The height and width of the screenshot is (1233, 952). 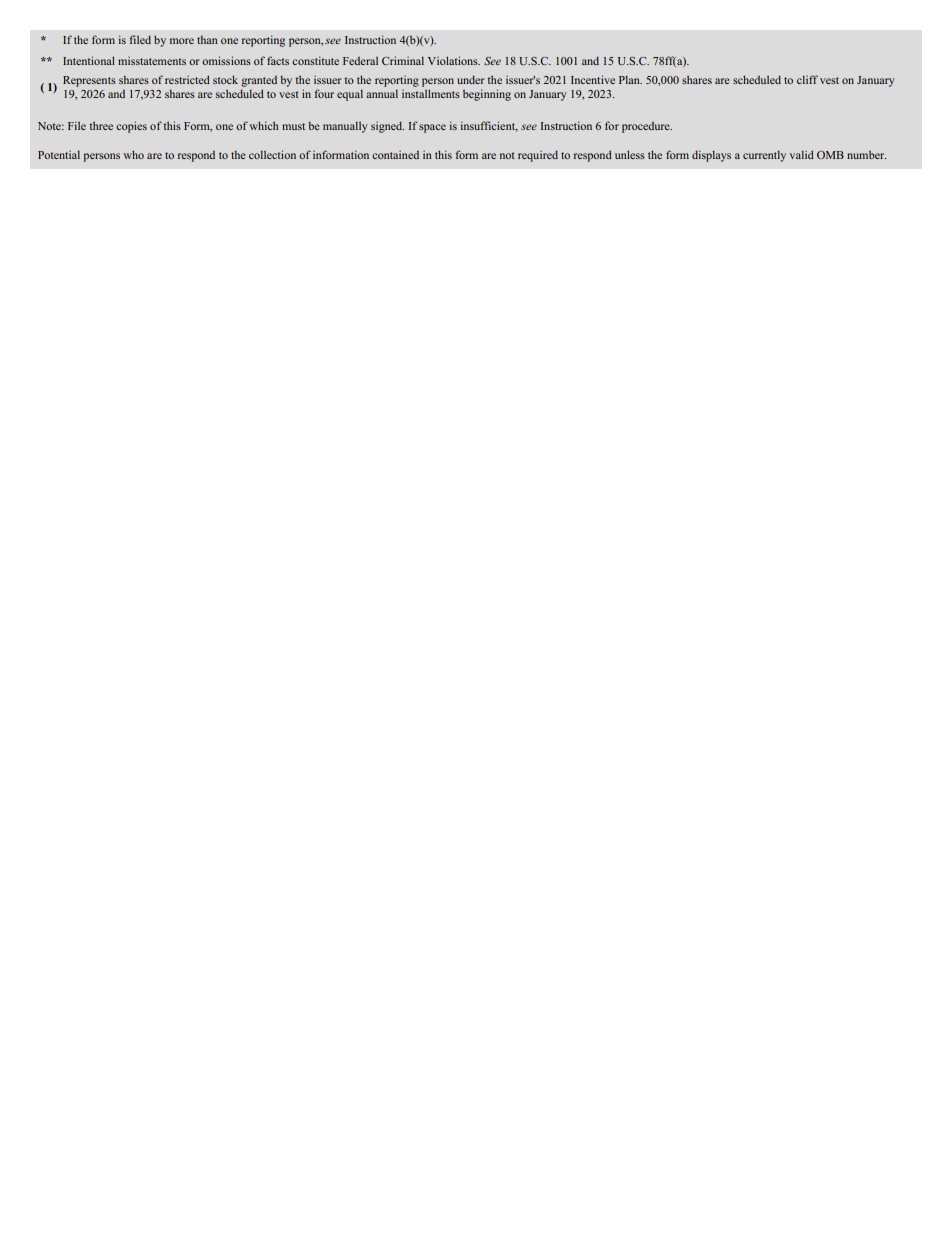 What do you see at coordinates (133, 154) in the screenshot?
I see `who` at bounding box center [133, 154].
